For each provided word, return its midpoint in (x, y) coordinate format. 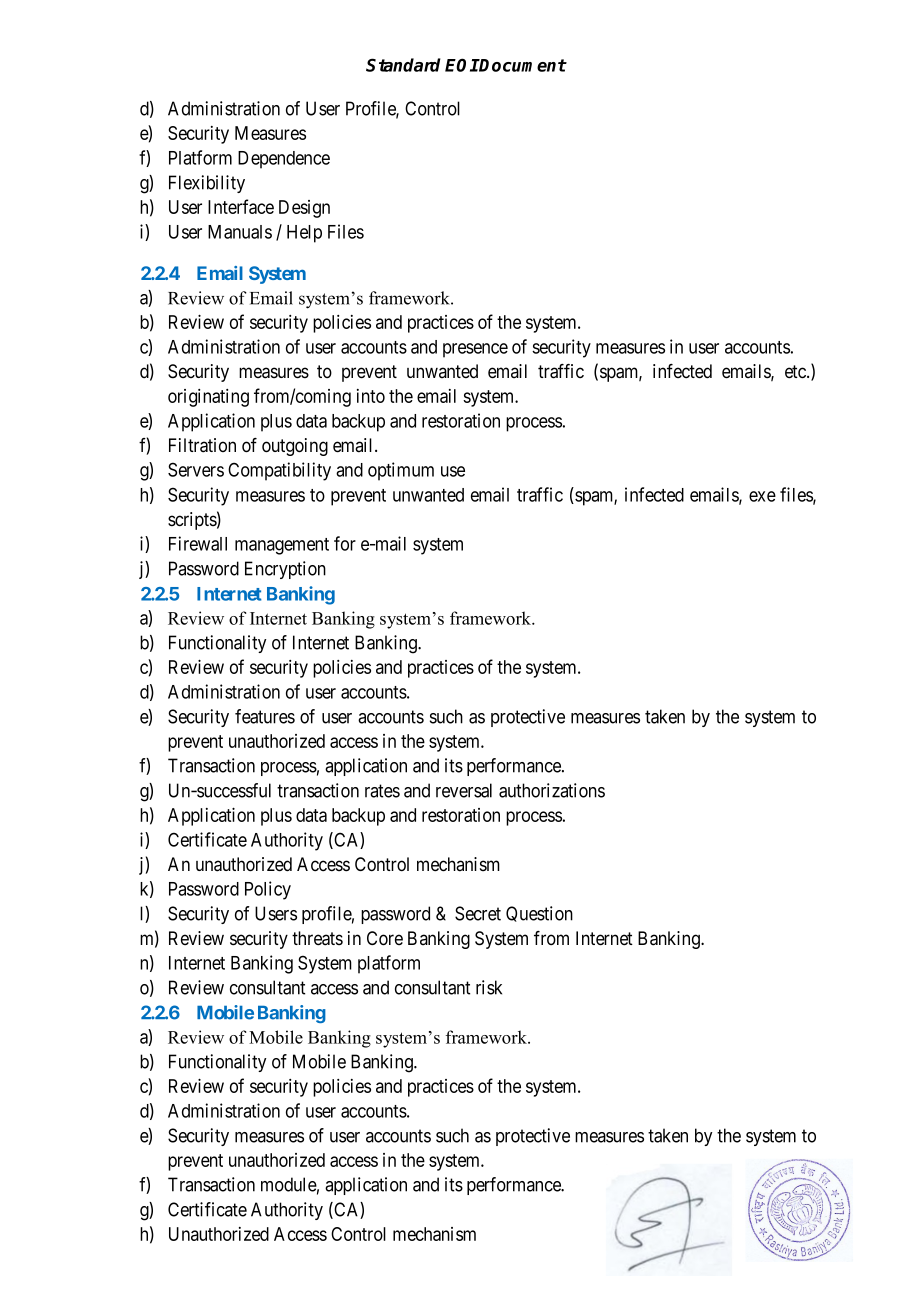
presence (475, 350)
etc (796, 372)
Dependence (284, 160)
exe (762, 496)
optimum (401, 471)
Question (539, 914)
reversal (464, 790)
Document (522, 65)
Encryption (285, 570)
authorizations (552, 790)
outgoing (295, 447)
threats (317, 938)
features (265, 716)
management (282, 546)
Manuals (240, 232)
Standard (403, 65)
